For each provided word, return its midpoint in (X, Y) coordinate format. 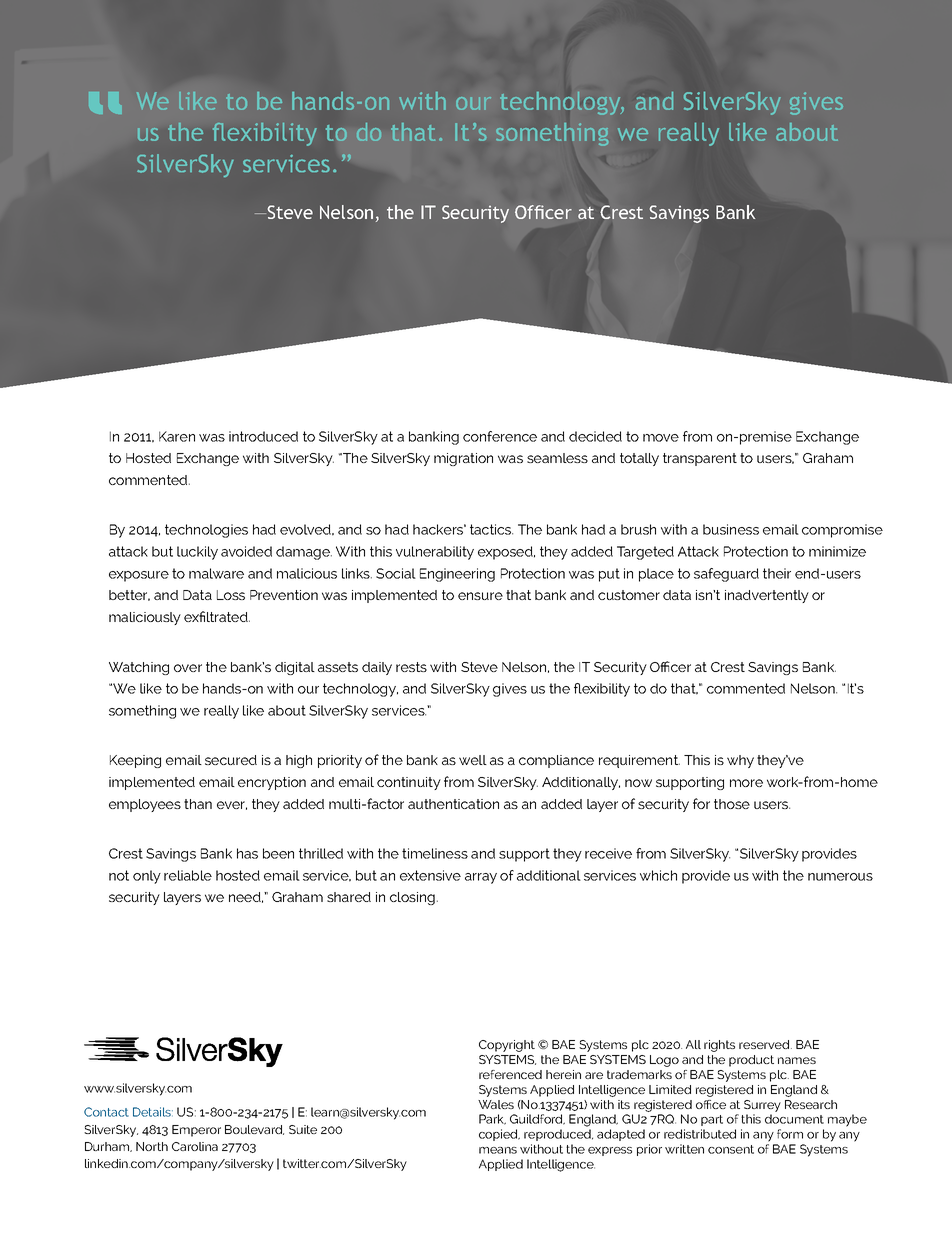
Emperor (196, 1131)
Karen (177, 436)
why (740, 761)
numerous (840, 877)
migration (463, 459)
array (481, 878)
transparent (700, 459)
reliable (188, 875)
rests (411, 667)
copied (499, 1135)
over (188, 668)
